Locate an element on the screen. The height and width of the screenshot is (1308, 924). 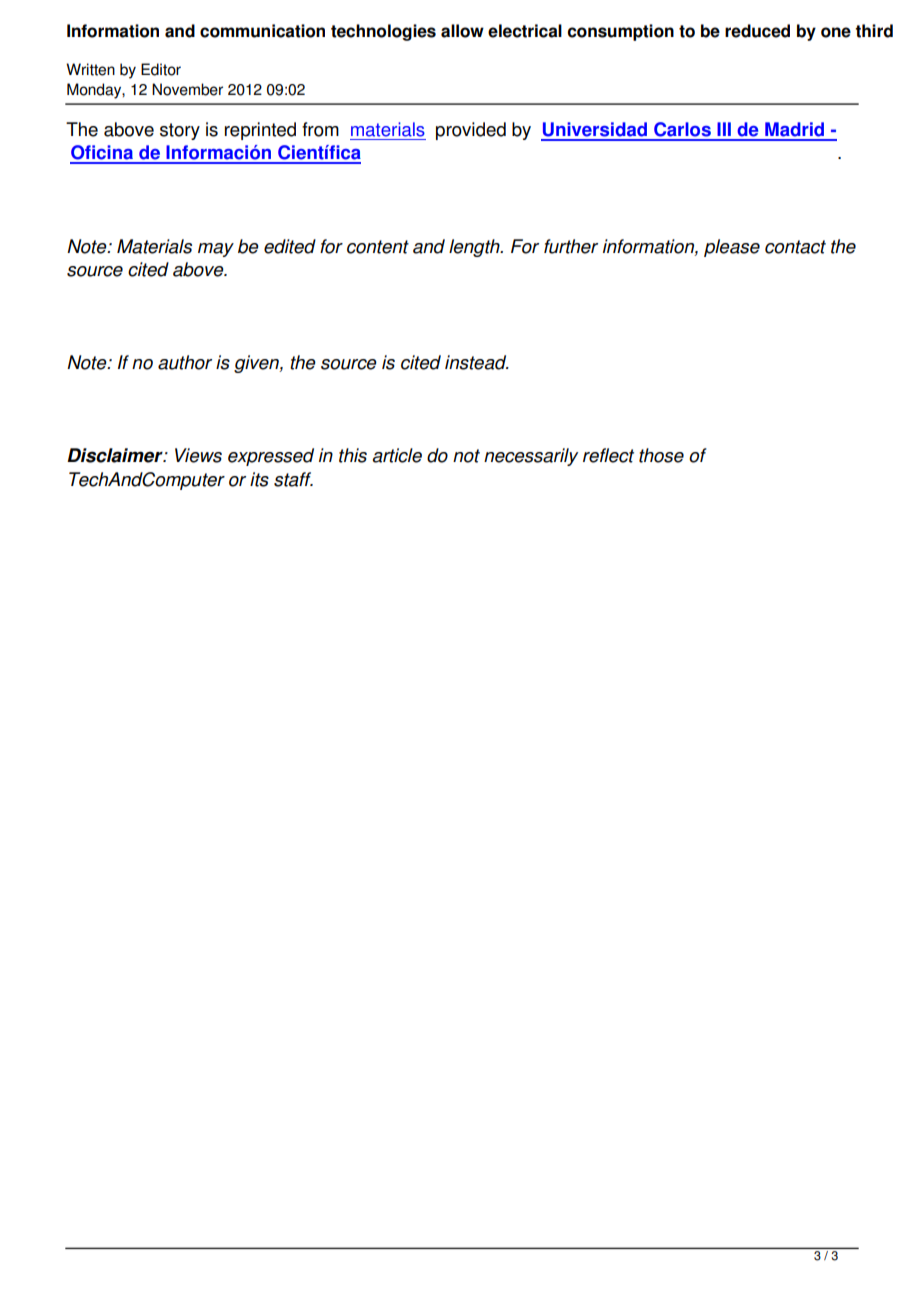
Views is located at coordinates (198, 455).
